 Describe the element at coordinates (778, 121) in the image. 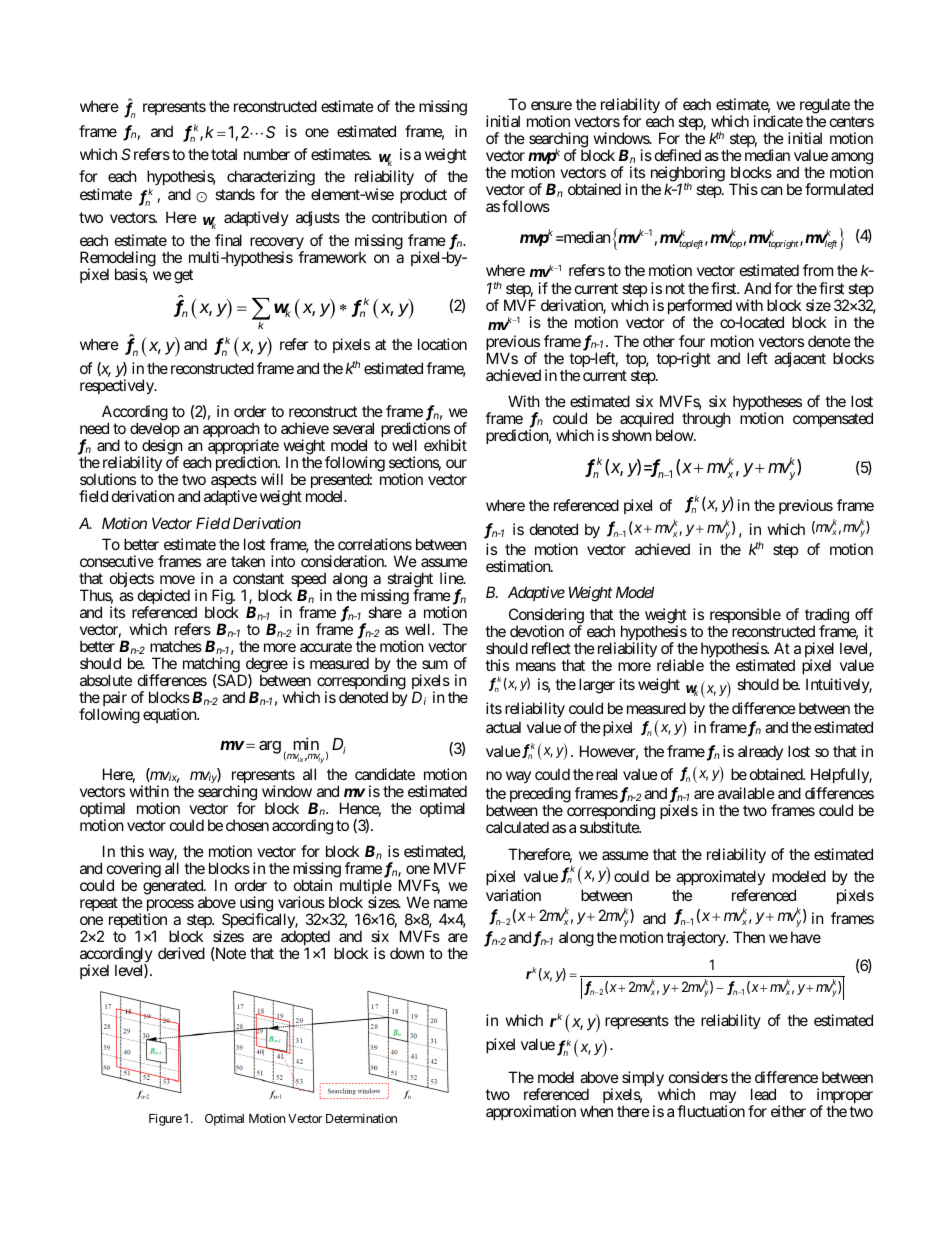

I see `indicate` at that location.
